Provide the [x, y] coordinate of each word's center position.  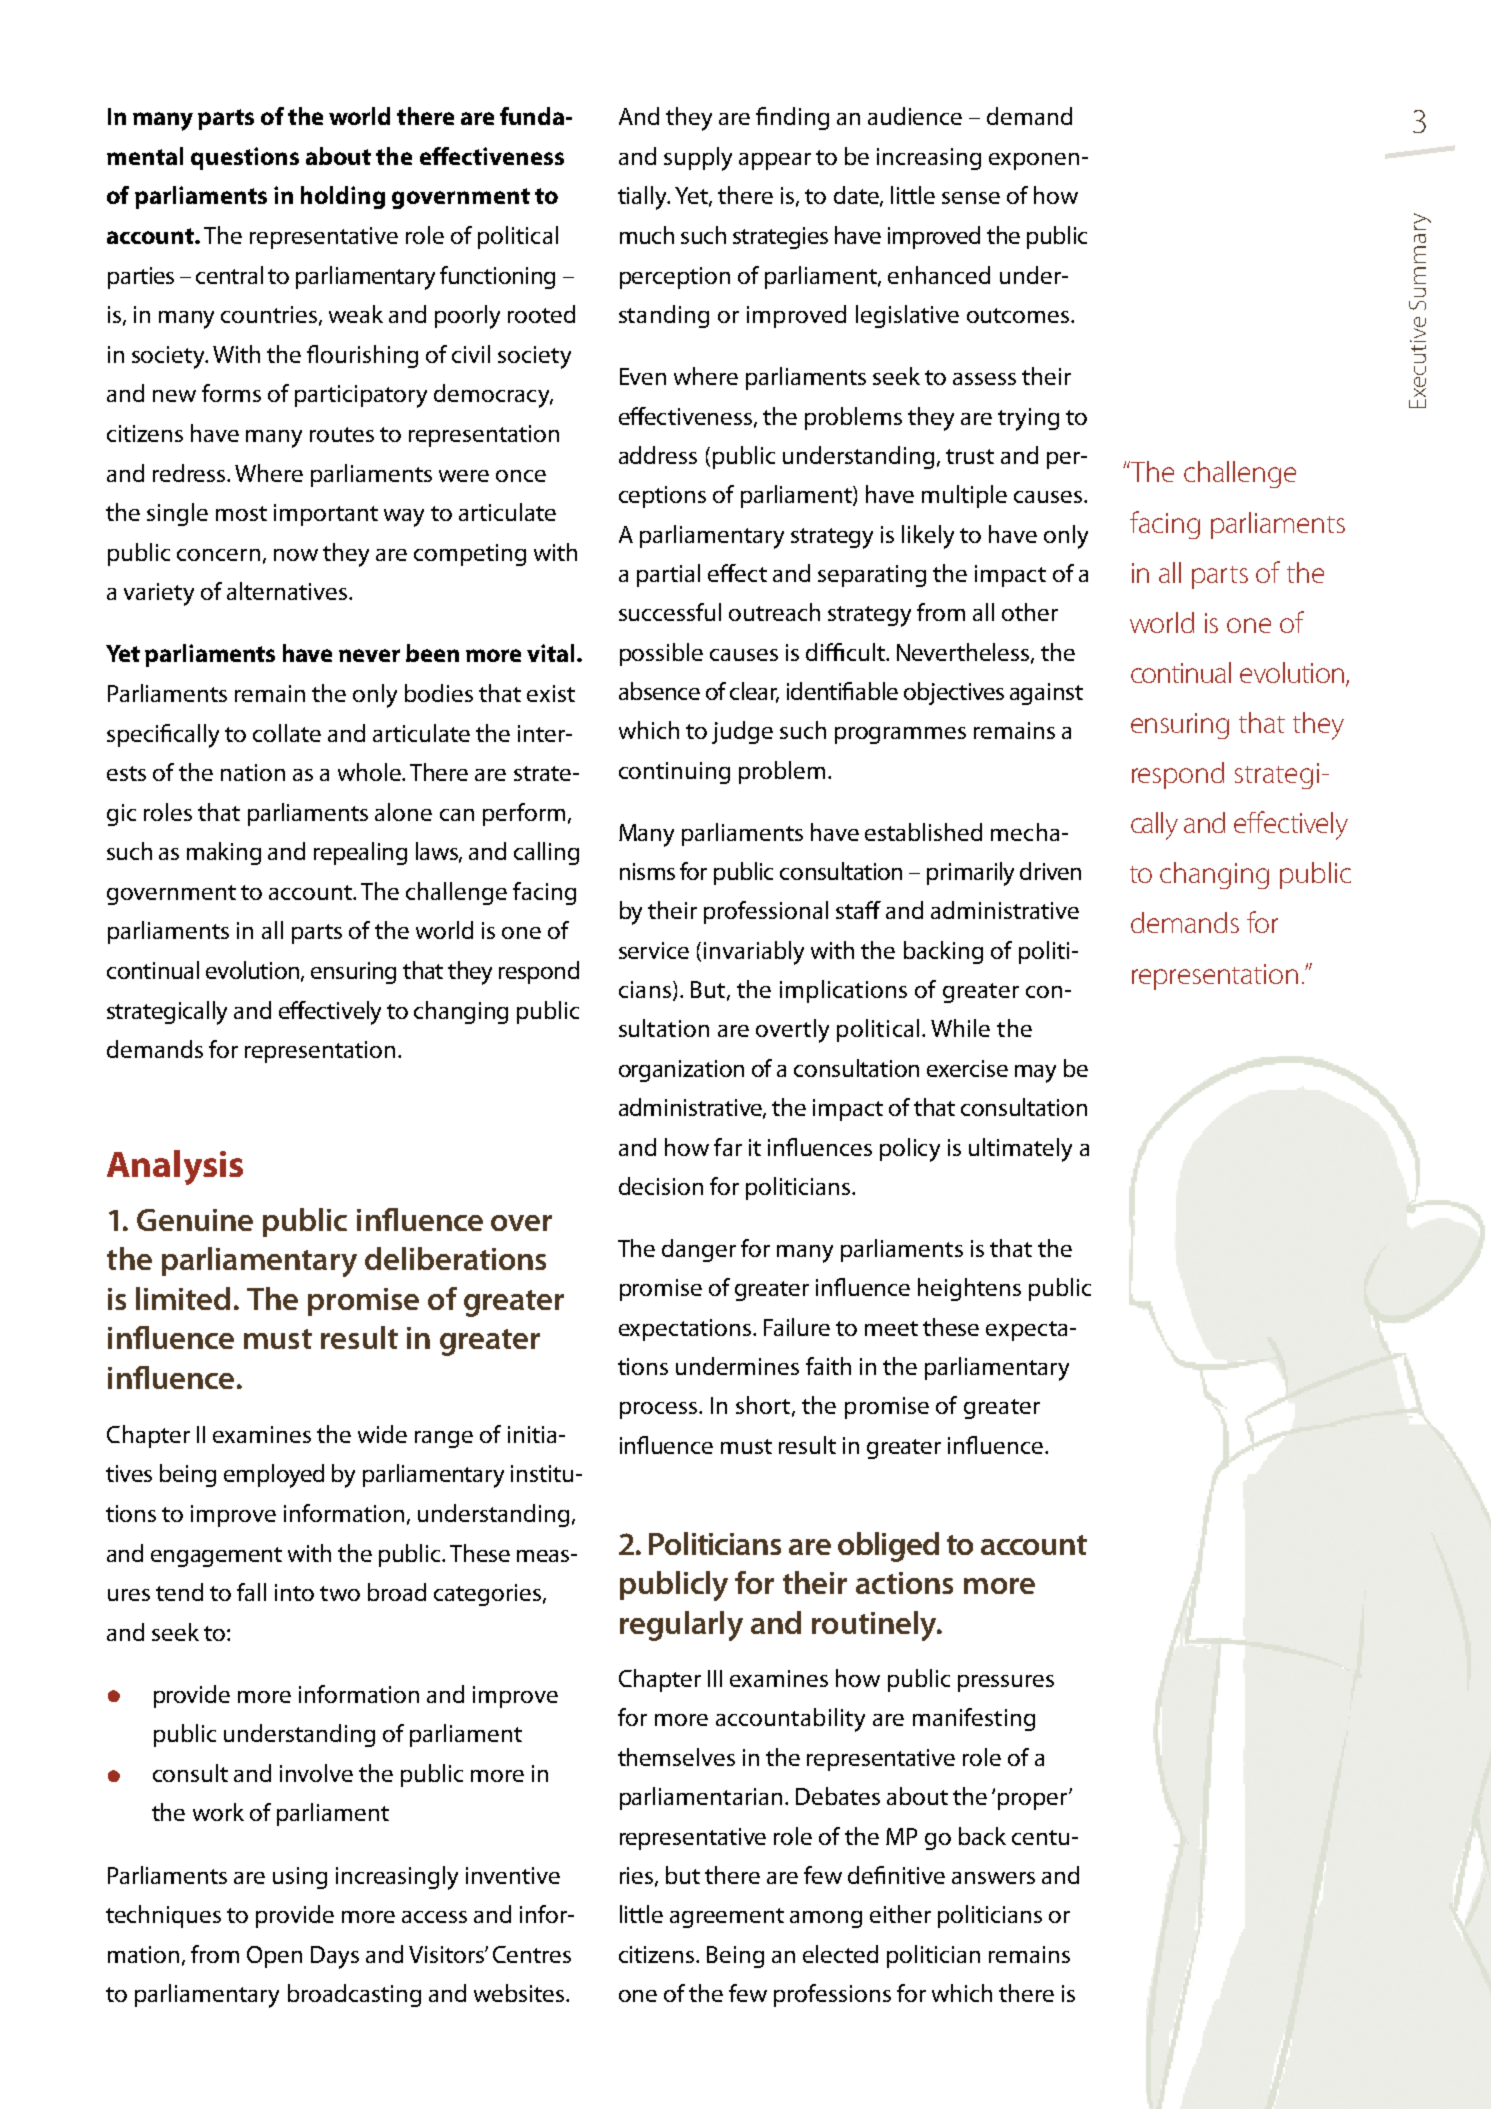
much [647, 235]
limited [183, 1298]
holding [343, 197]
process [660, 1410]
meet [891, 1328]
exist [551, 693]
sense [971, 198]
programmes [900, 735]
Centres [532, 1954]
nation [253, 772]
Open [274, 1957]
